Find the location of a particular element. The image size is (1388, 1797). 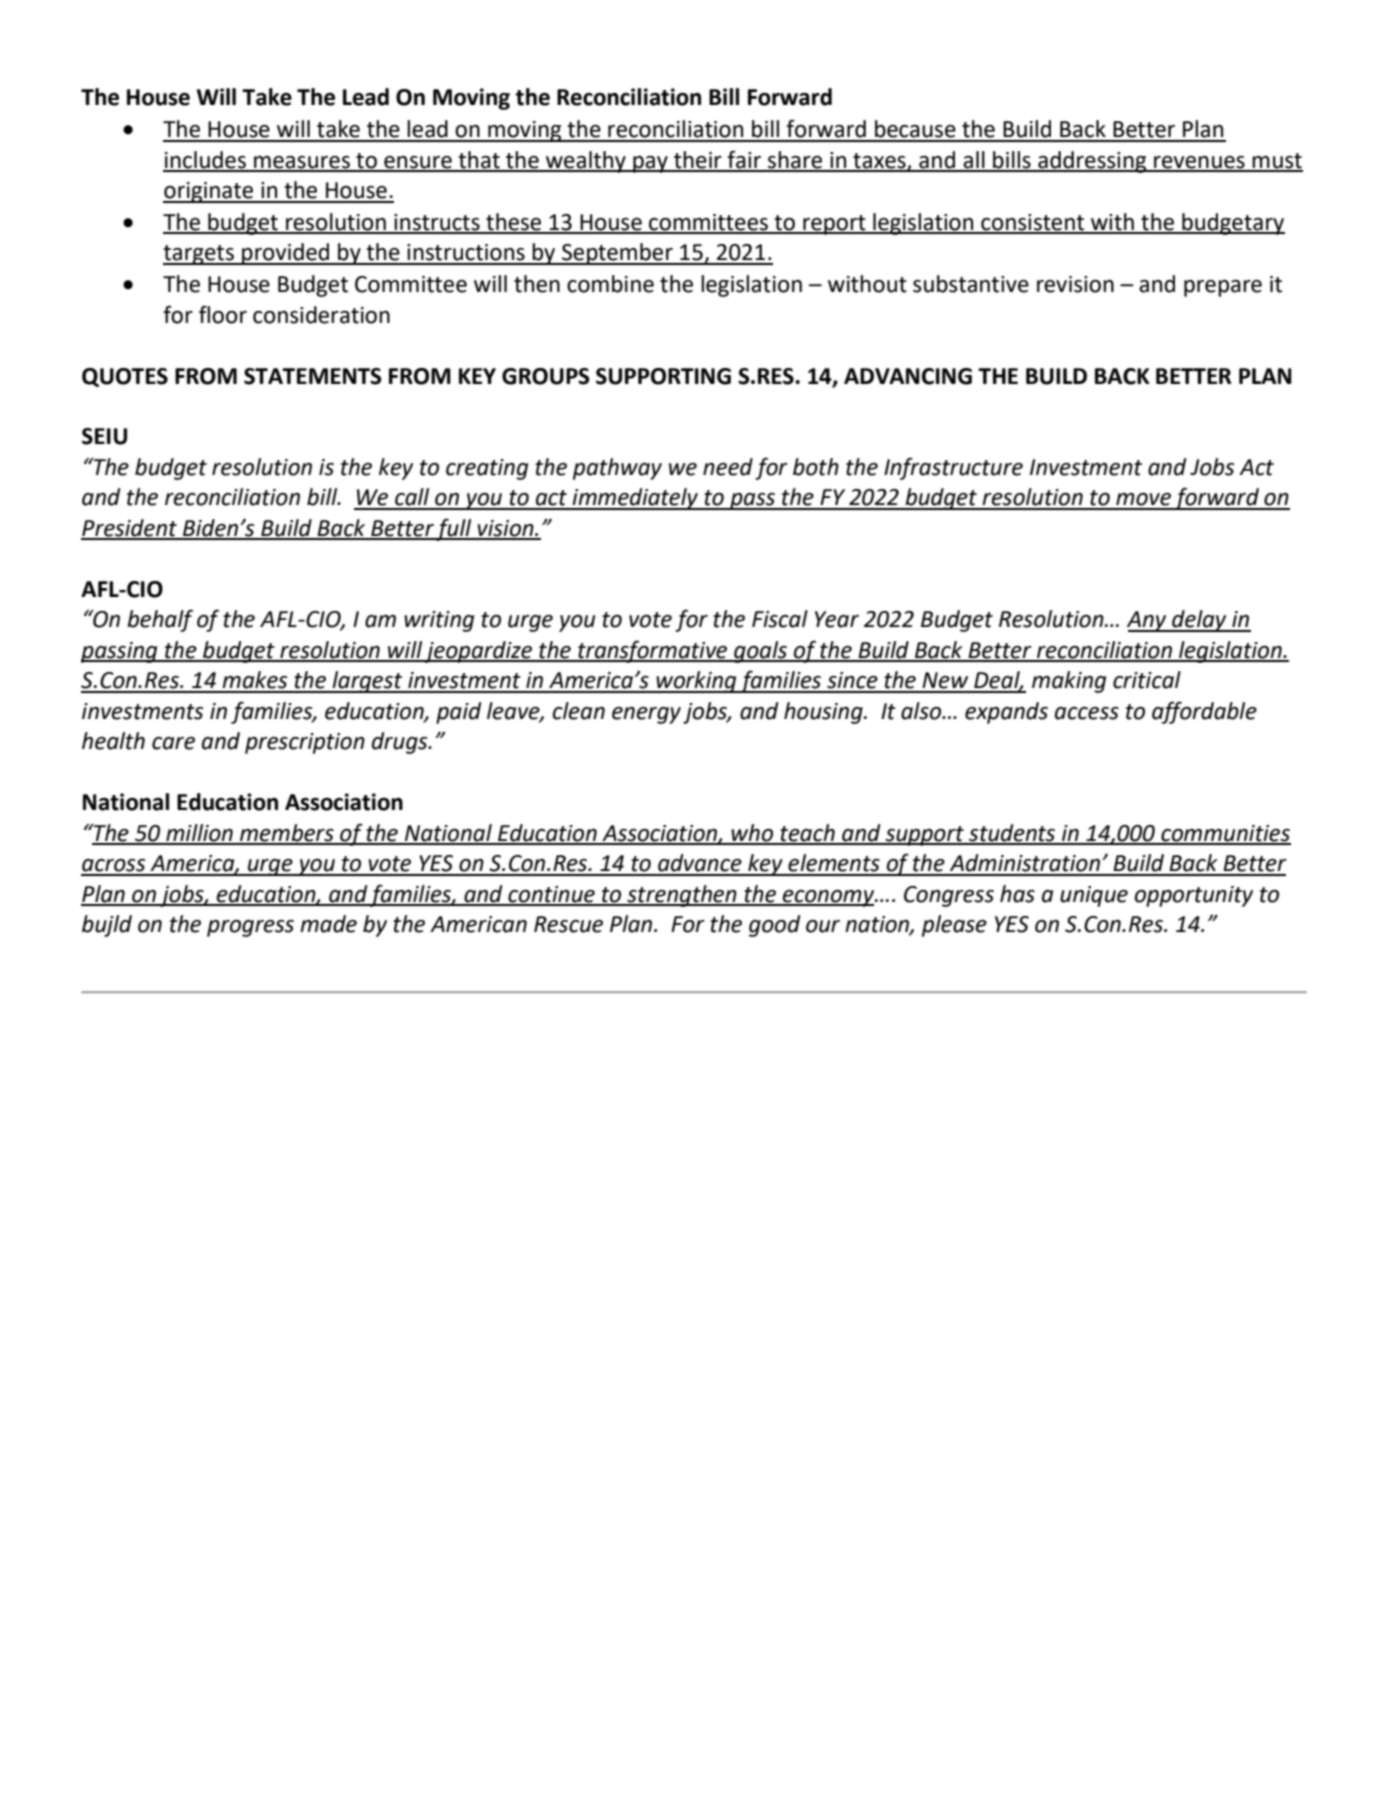

energy is located at coordinates (646, 715).
